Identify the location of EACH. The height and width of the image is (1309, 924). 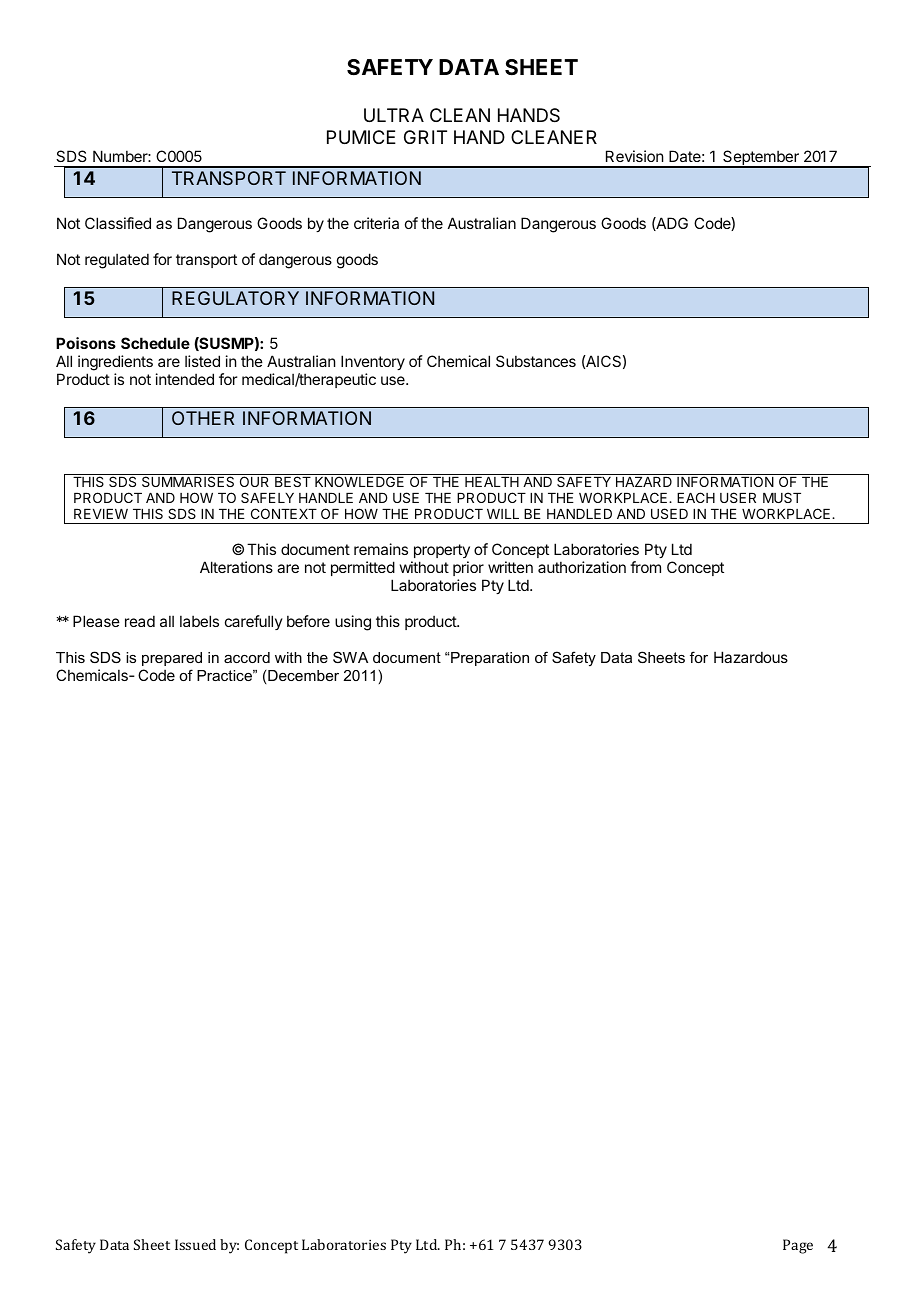
(696, 497).
